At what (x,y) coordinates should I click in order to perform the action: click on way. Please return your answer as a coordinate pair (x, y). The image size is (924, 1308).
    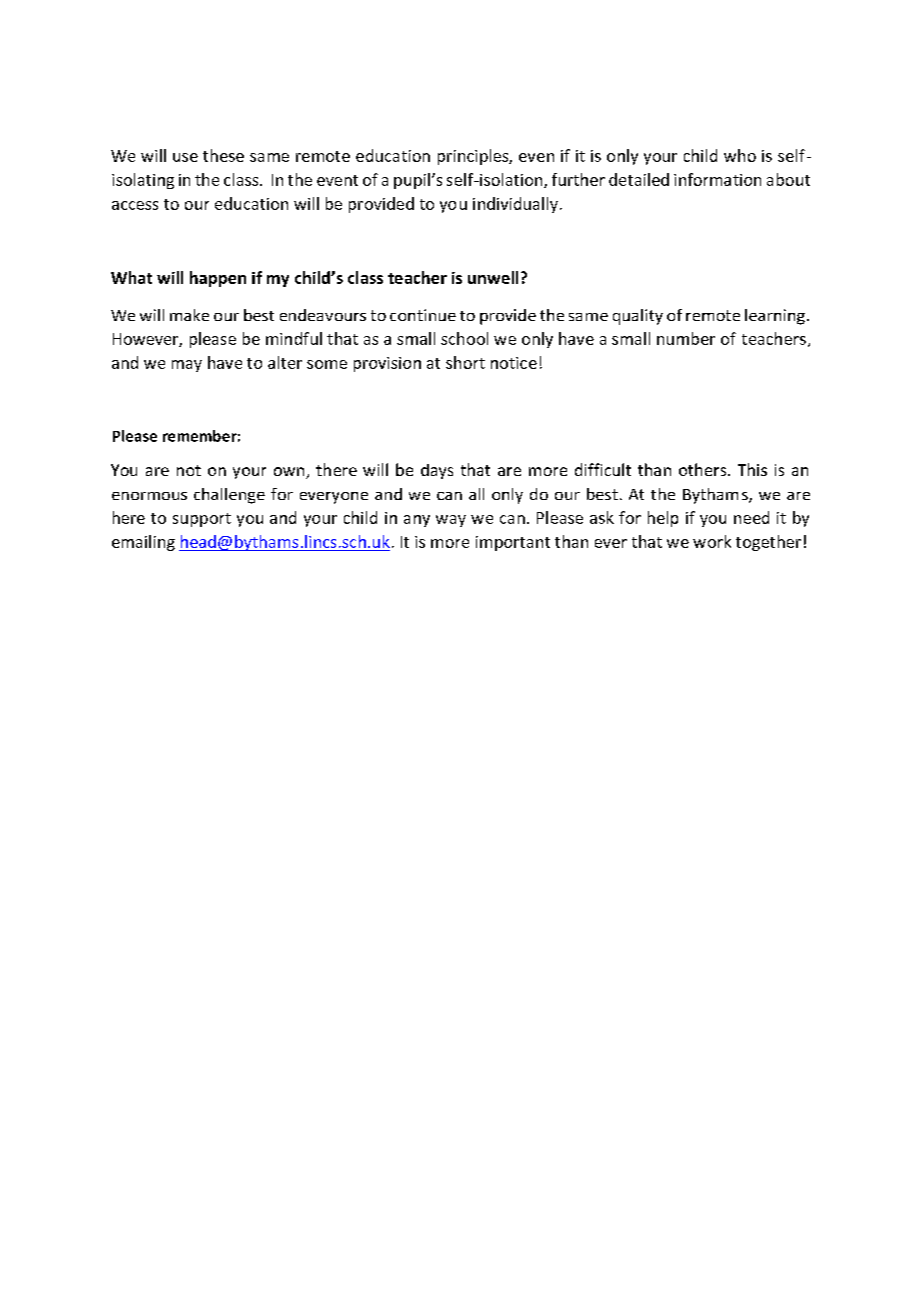
    Looking at the image, I should click on (451, 521).
